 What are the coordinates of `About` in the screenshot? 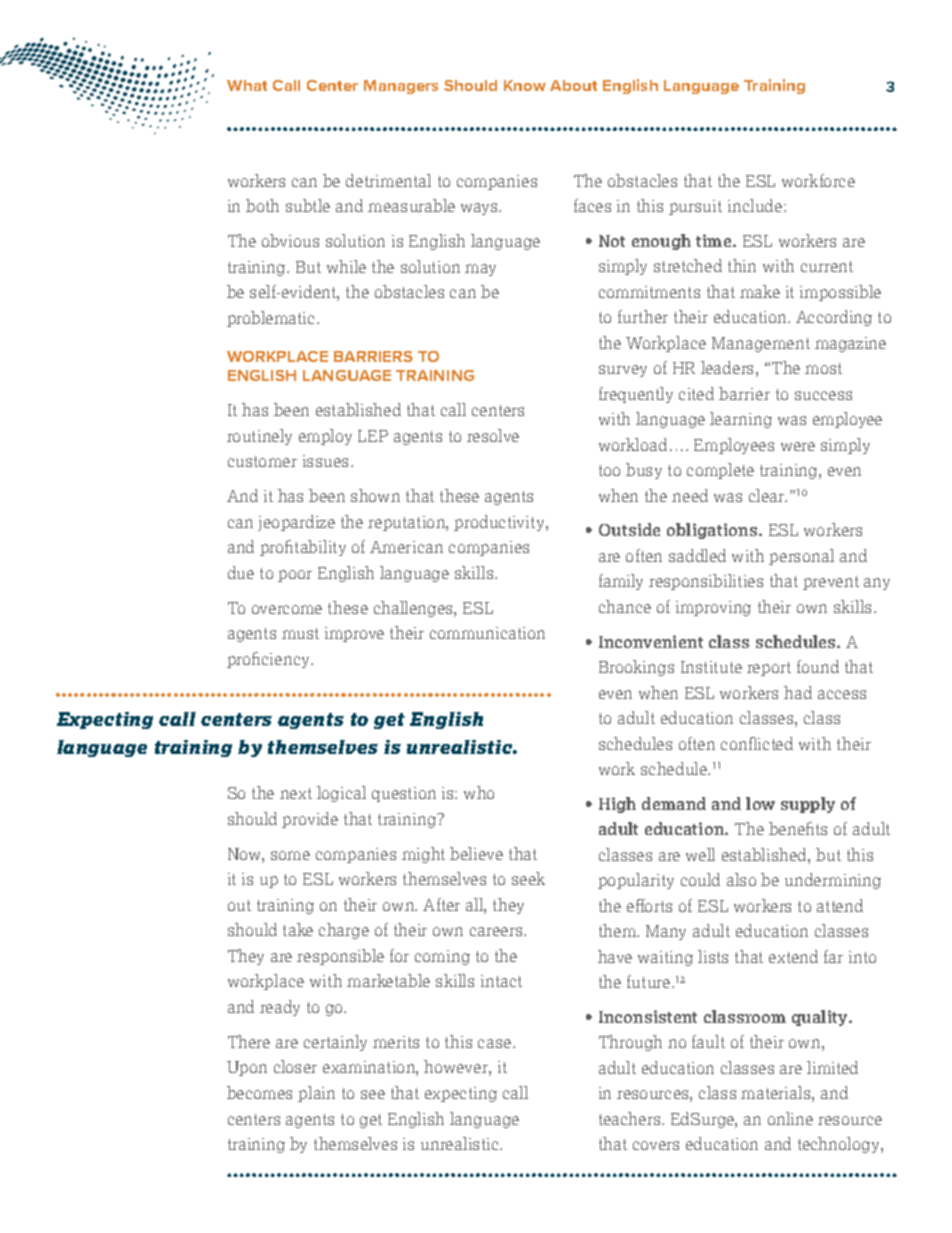 It's located at (573, 85).
